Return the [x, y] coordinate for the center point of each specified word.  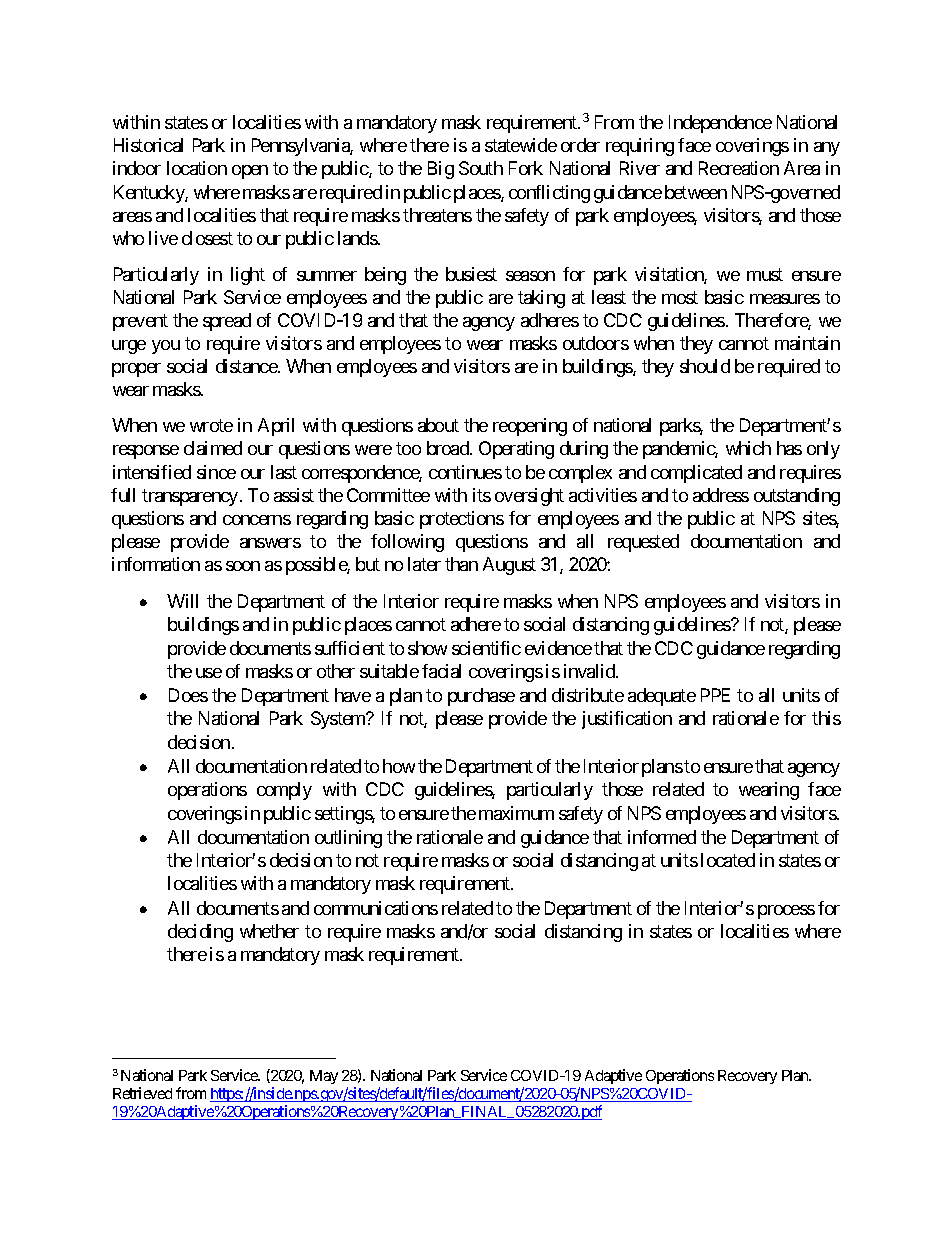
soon [243, 566]
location [197, 168]
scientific [486, 648]
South [481, 168]
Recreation [739, 168]
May [324, 1077]
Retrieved [142, 1093]
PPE [715, 695]
